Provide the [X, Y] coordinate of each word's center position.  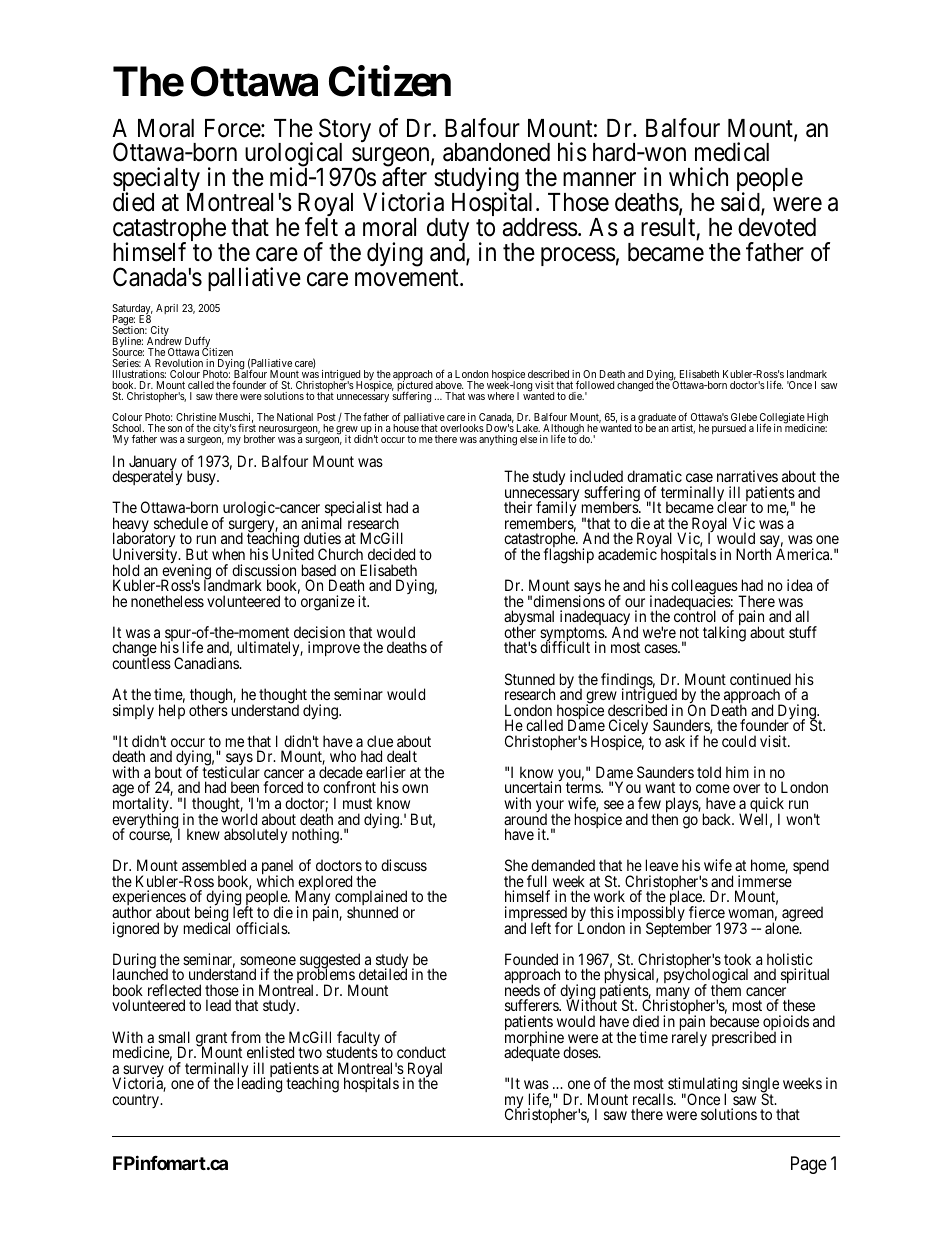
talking [724, 634]
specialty [157, 181]
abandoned [496, 152]
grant [211, 1040]
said [741, 203]
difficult [565, 647]
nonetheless [167, 601]
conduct [421, 1052]
